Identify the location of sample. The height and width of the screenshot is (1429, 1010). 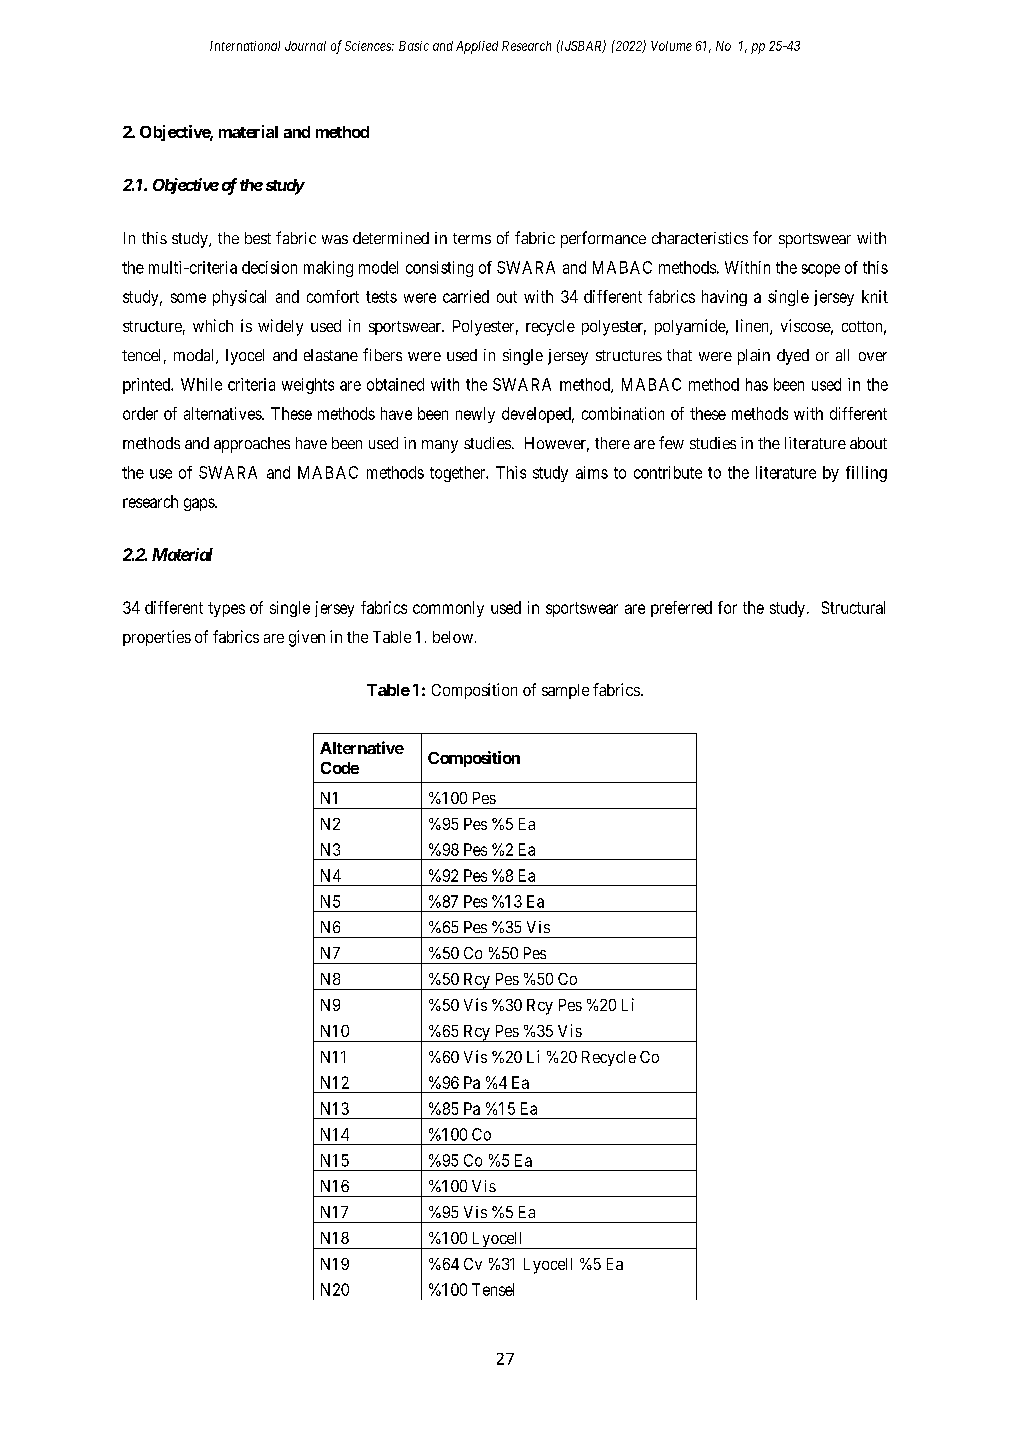
(565, 691).
